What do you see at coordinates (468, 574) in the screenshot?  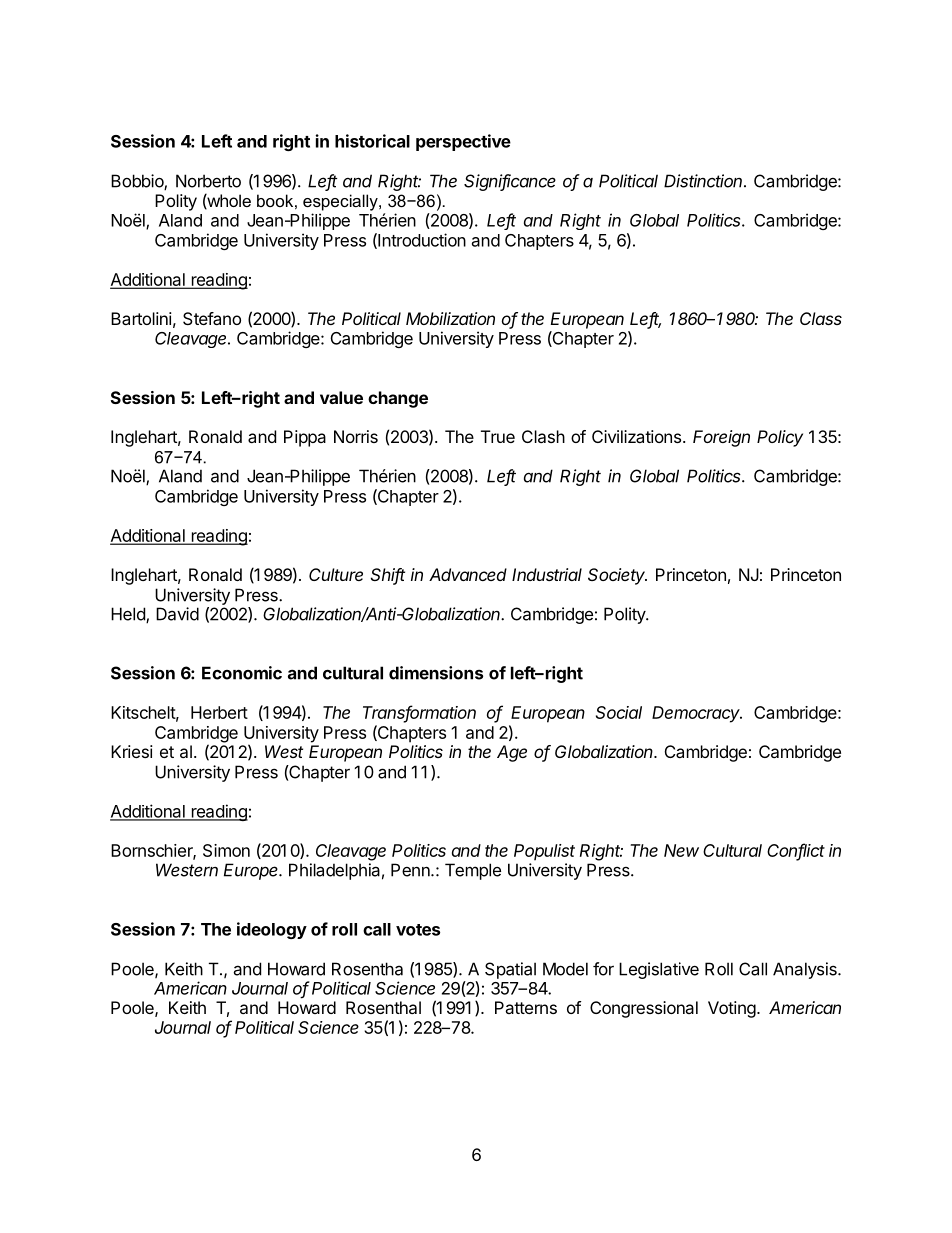 I see `Advanced` at bounding box center [468, 574].
